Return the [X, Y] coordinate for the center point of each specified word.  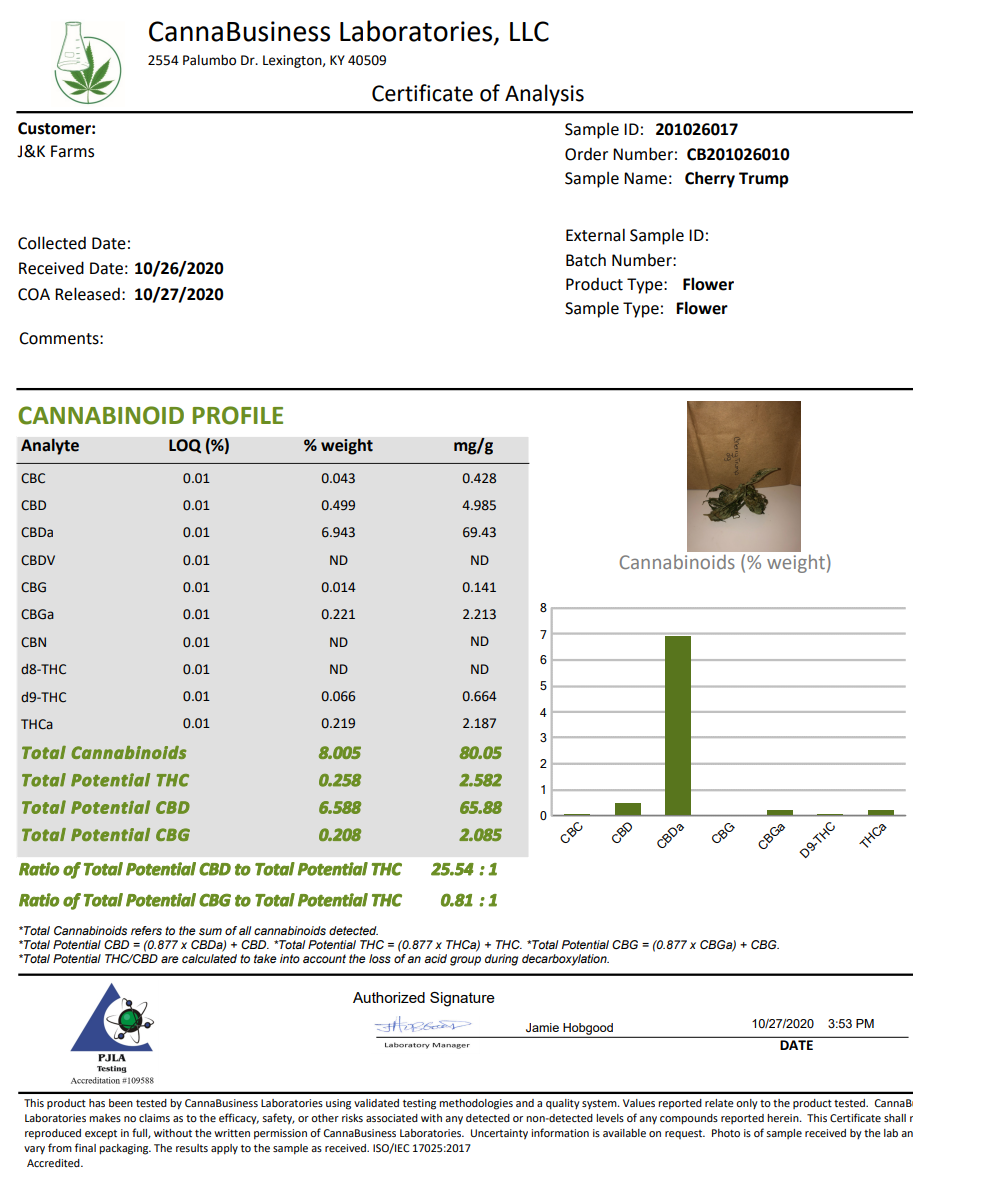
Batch [586, 260]
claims [154, 1118]
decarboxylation [565, 960]
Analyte [50, 446]
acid [435, 958]
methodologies [476, 1104]
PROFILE [238, 415]
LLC [529, 31]
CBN [33, 642]
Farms [72, 151]
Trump [764, 180]
